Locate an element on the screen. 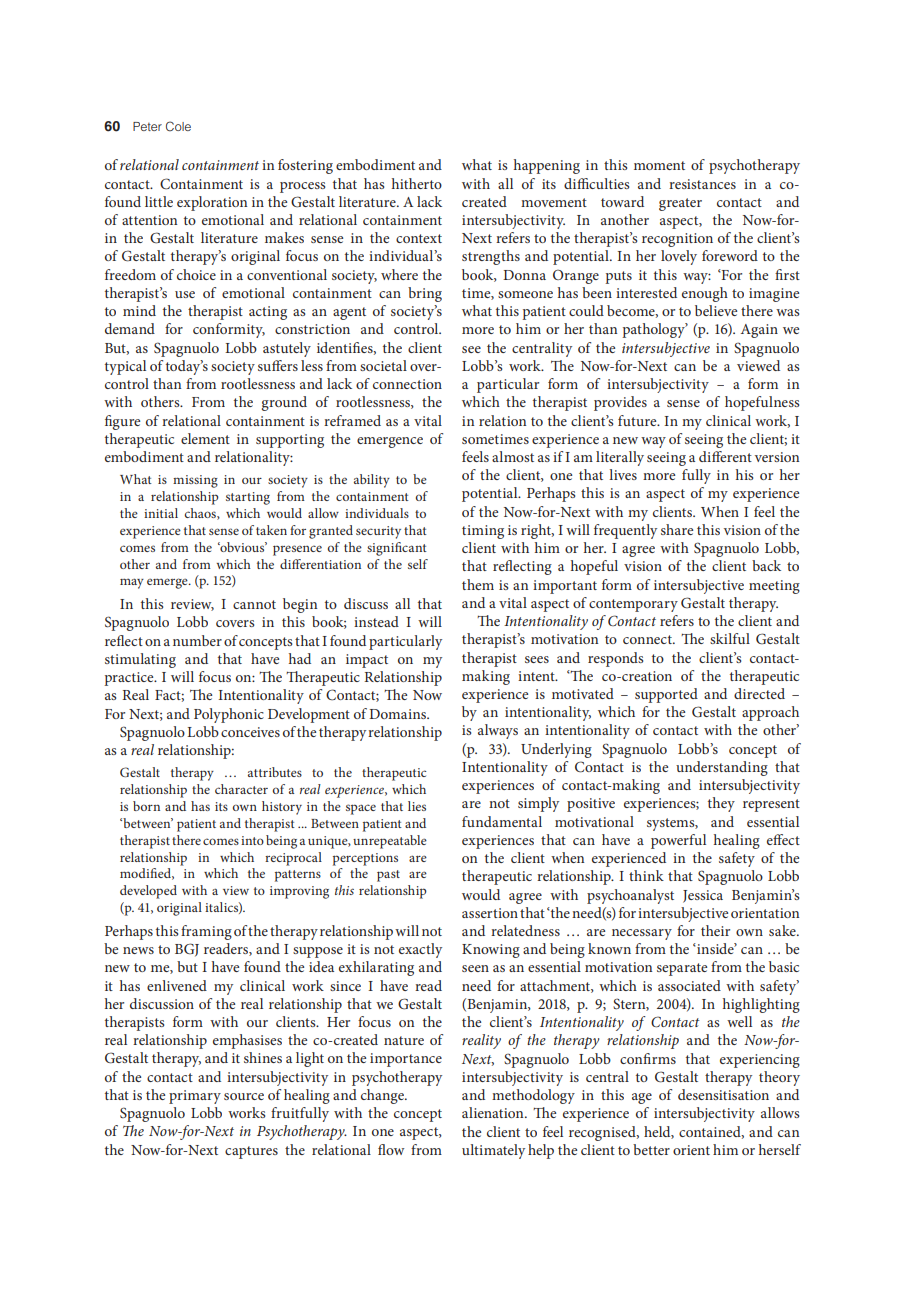  primary is located at coordinates (195, 1097).
